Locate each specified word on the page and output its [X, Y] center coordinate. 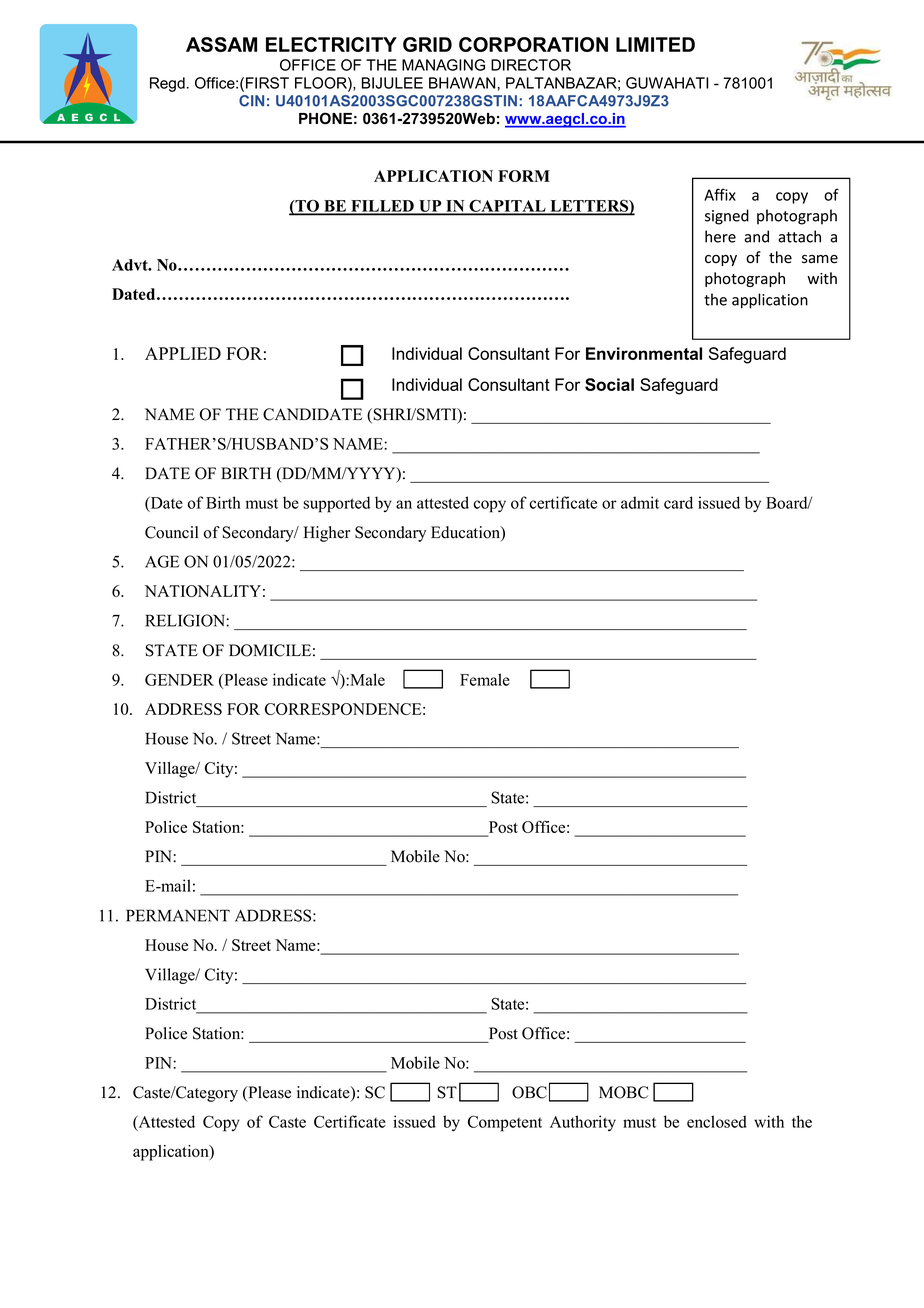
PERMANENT [178, 915]
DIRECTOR [531, 65]
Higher [327, 534]
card [678, 502]
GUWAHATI [667, 83]
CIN [251, 101]
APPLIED [183, 353]
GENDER [179, 679]
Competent [505, 1123]
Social [609, 384]
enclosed [717, 1121]
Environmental [644, 353]
